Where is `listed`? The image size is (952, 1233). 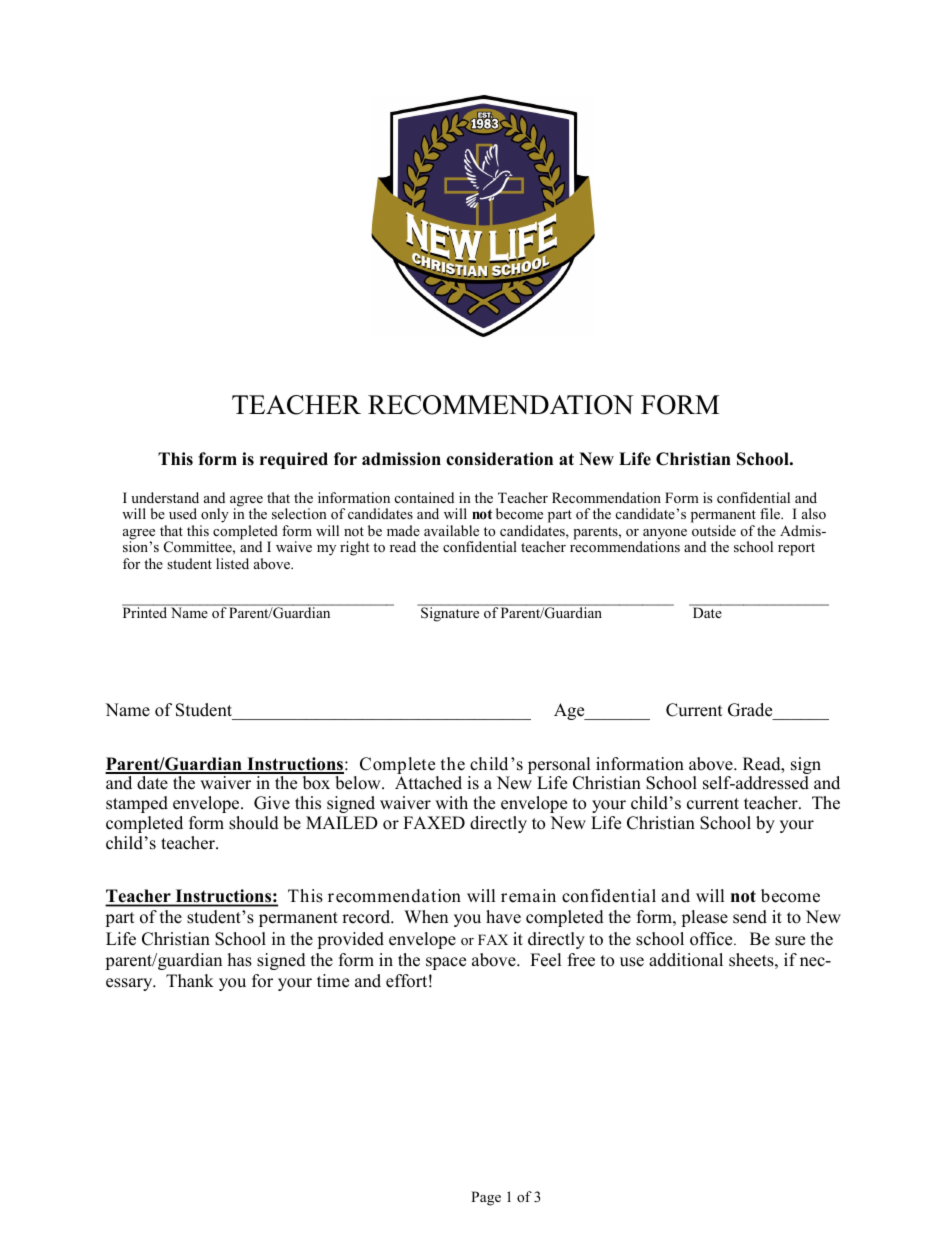
listed is located at coordinates (232, 563).
